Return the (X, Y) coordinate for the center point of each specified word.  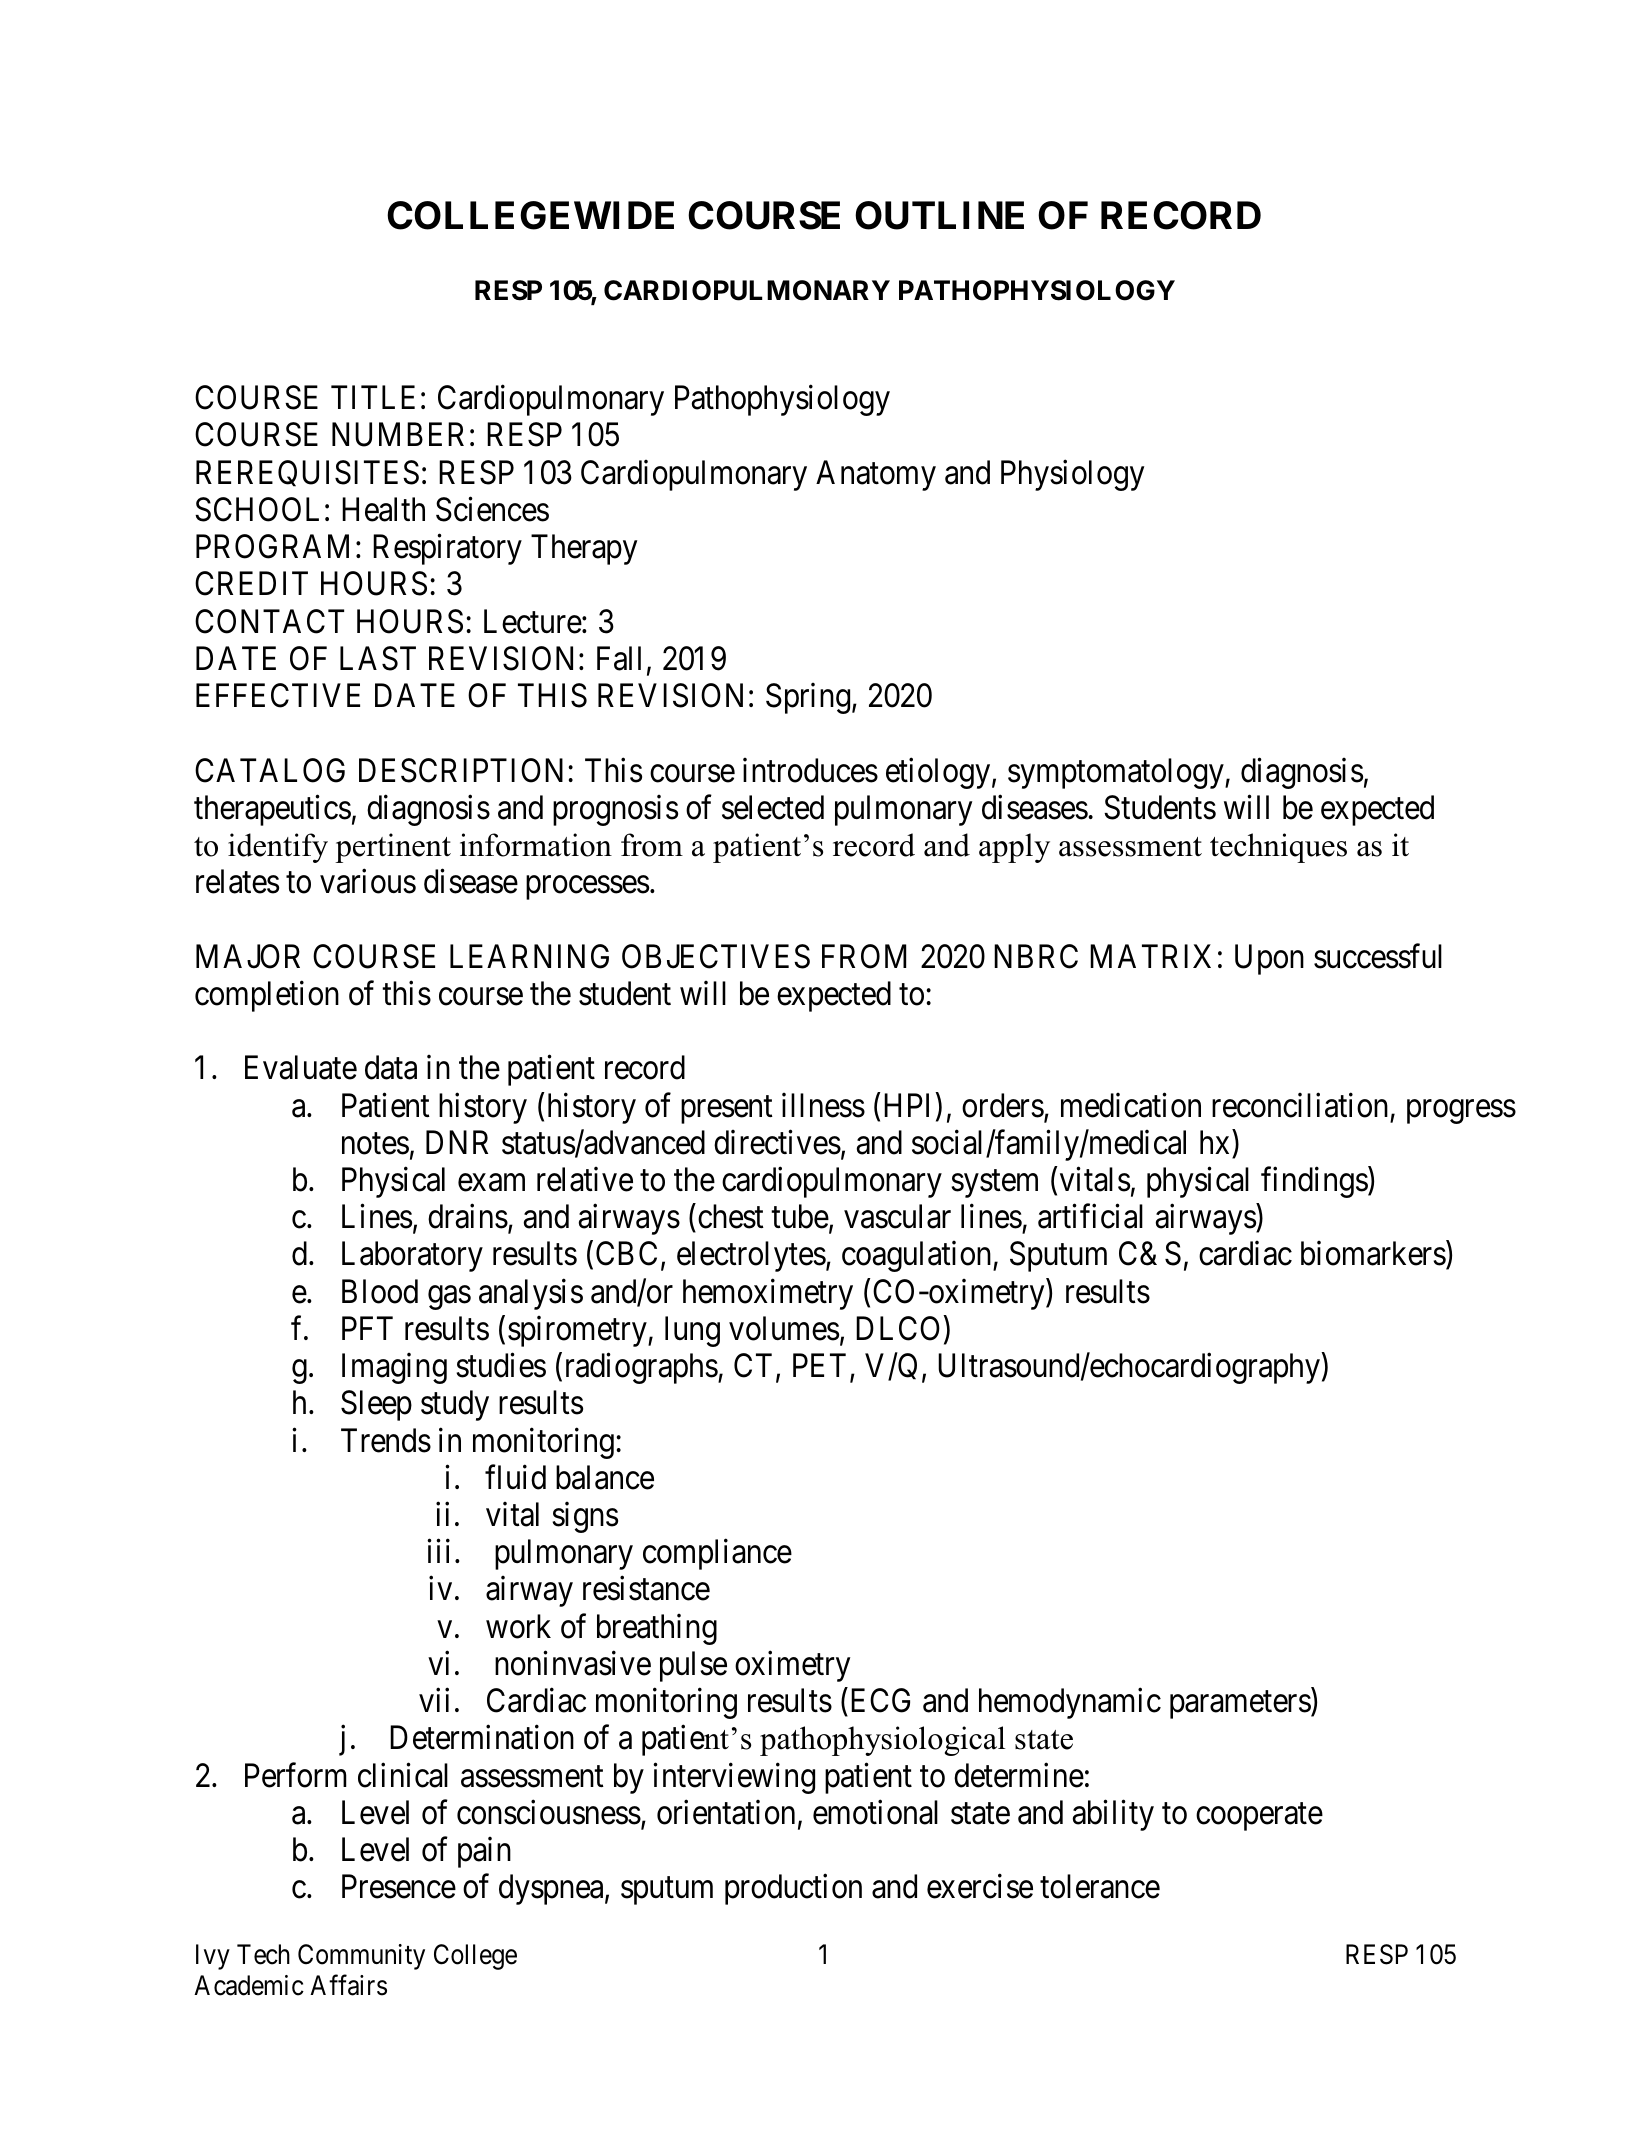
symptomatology (1117, 773)
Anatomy (876, 475)
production (793, 1889)
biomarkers (1373, 1253)
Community (361, 1957)
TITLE (373, 397)
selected (773, 807)
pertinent (393, 848)
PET (819, 1365)
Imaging (394, 1368)
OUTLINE (939, 215)
